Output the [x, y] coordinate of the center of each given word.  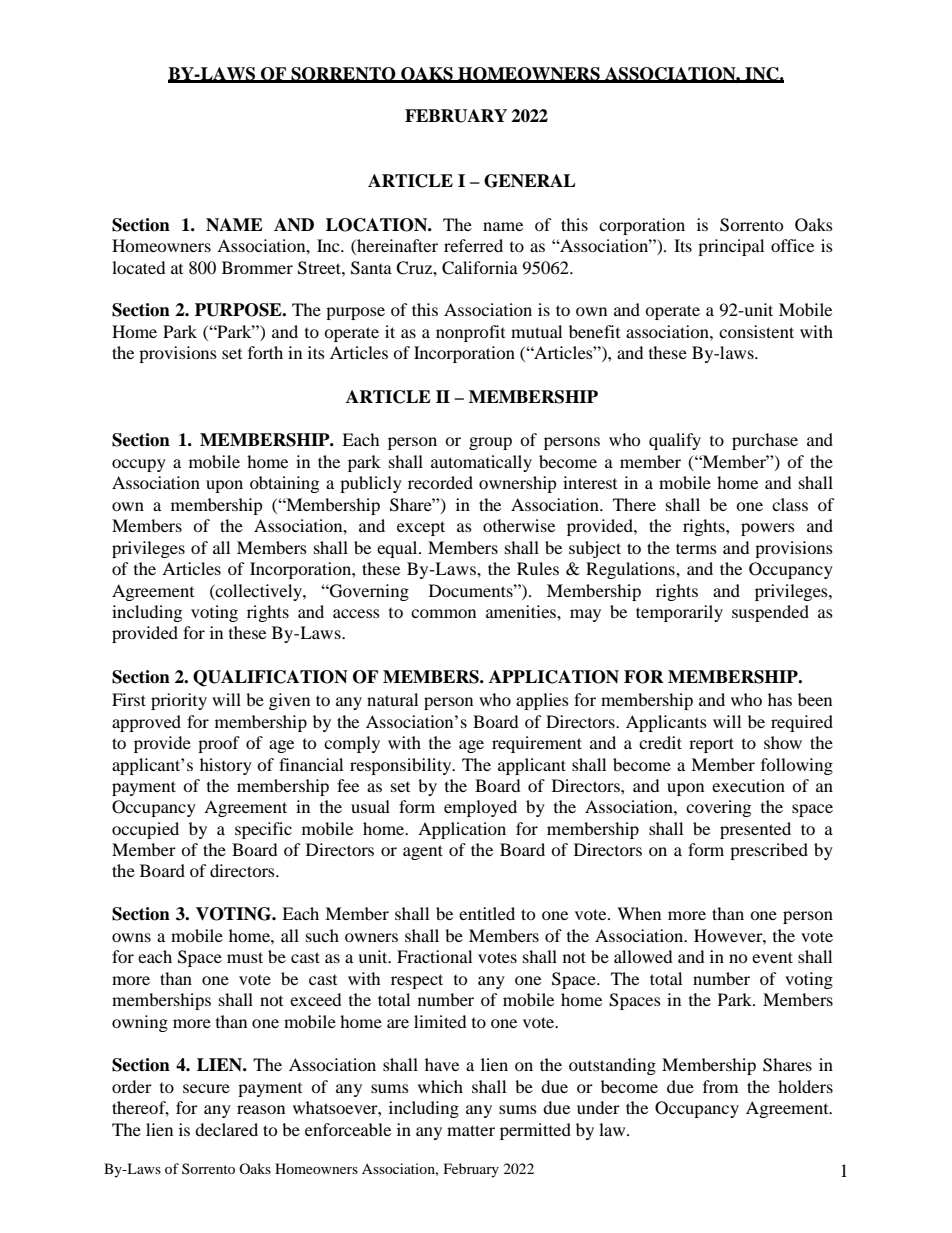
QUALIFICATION [270, 678]
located [138, 267]
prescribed [769, 851]
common [443, 613]
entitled [487, 913]
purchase [765, 441]
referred [473, 245]
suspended [770, 613]
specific [263, 830]
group [490, 443]
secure [206, 1088]
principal [731, 247]
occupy [139, 465]
